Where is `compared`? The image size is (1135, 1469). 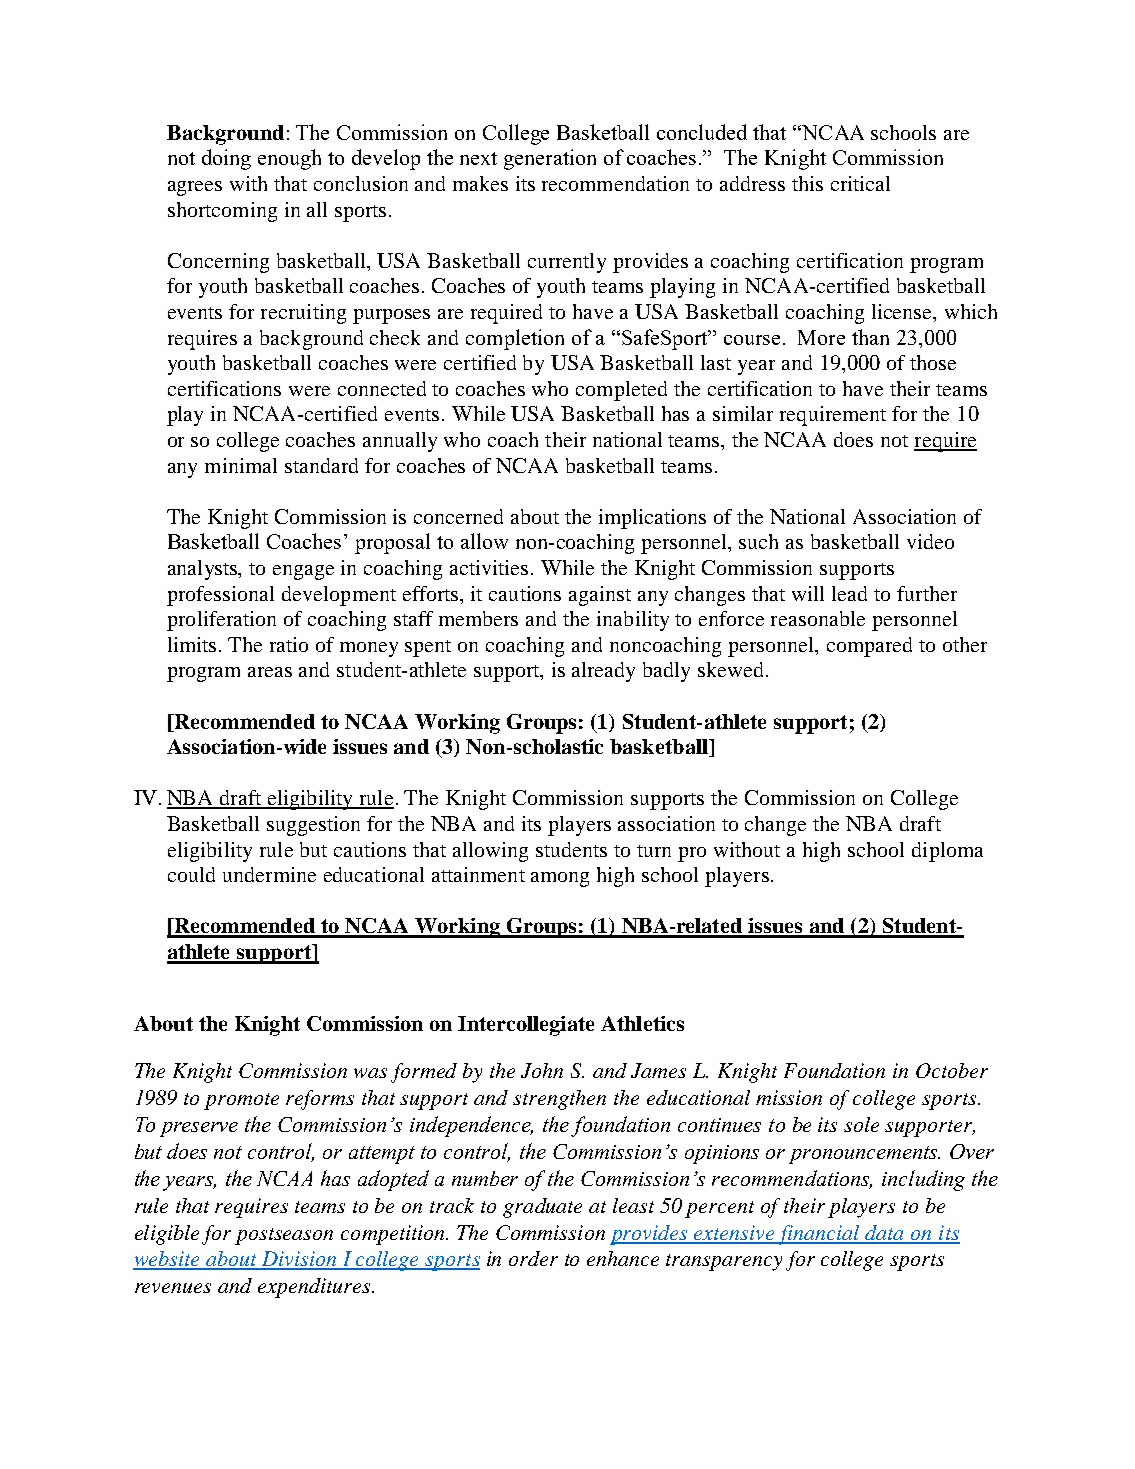
compared is located at coordinates (869, 647).
